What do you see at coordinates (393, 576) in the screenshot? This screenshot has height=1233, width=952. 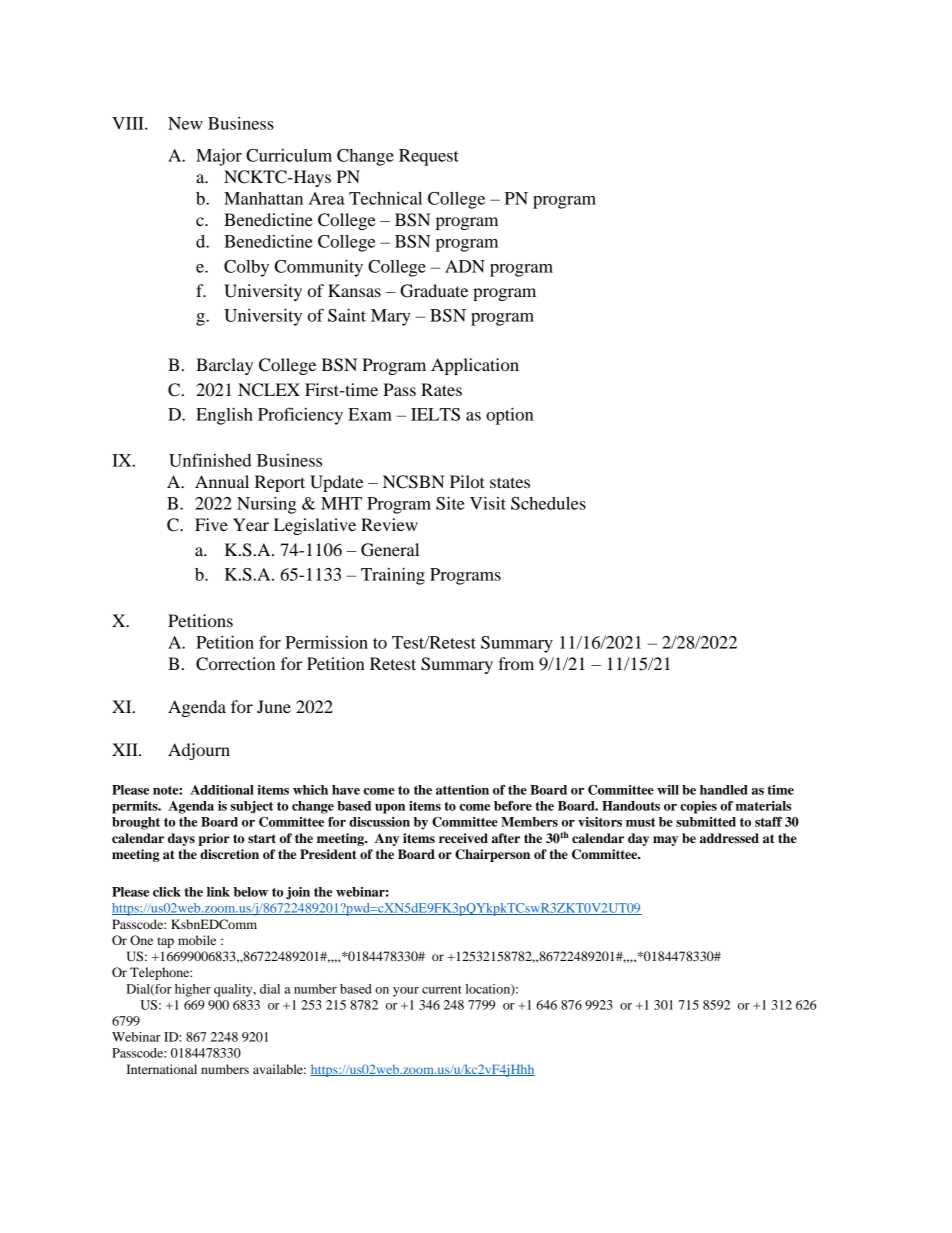 I see `Training` at bounding box center [393, 576].
